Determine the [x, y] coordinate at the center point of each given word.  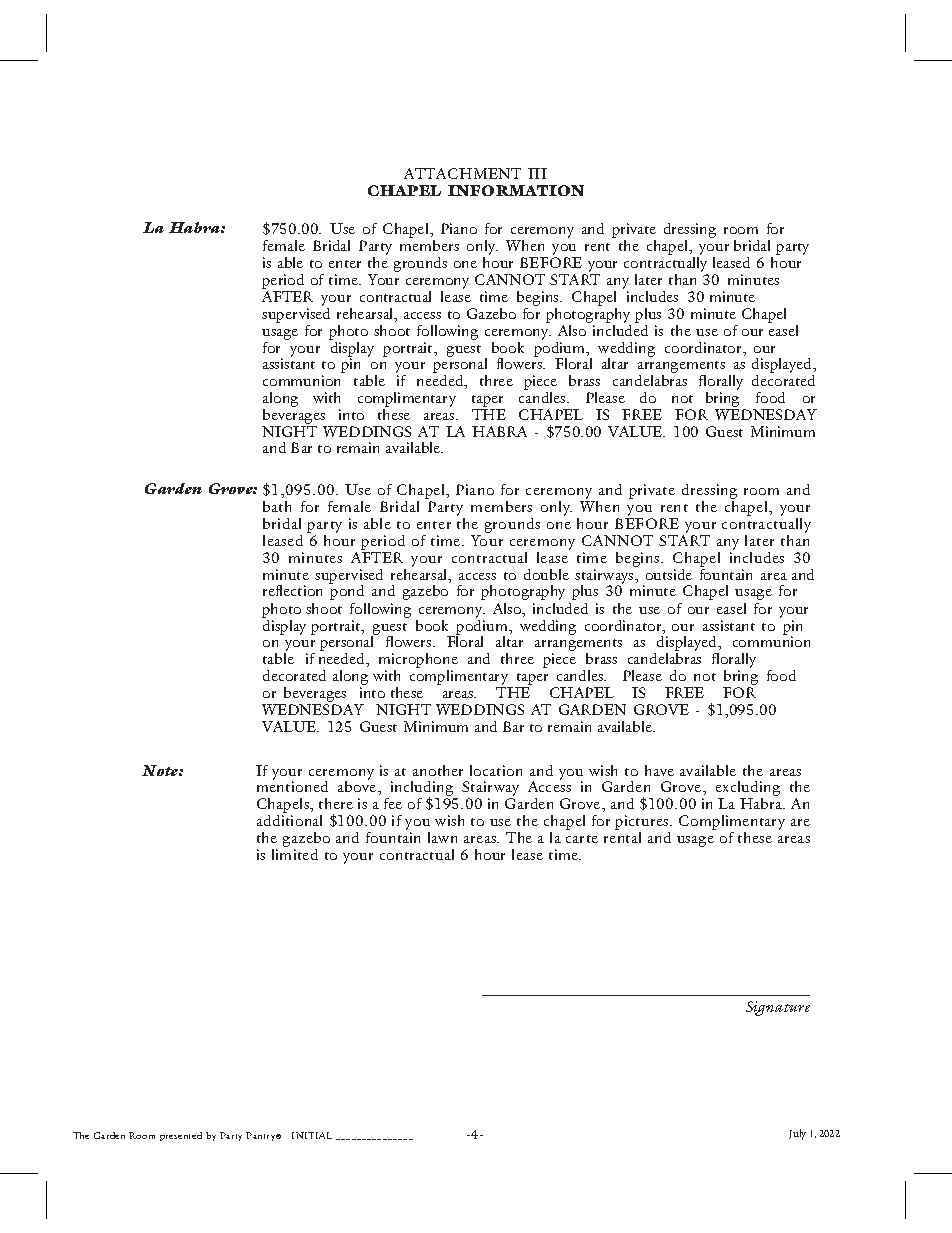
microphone [418, 662]
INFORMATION [516, 190]
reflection [292, 590]
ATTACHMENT [462, 173]
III [537, 173]
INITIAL [312, 1135]
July [797, 1134]
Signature [778, 1008]
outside [669, 574]
